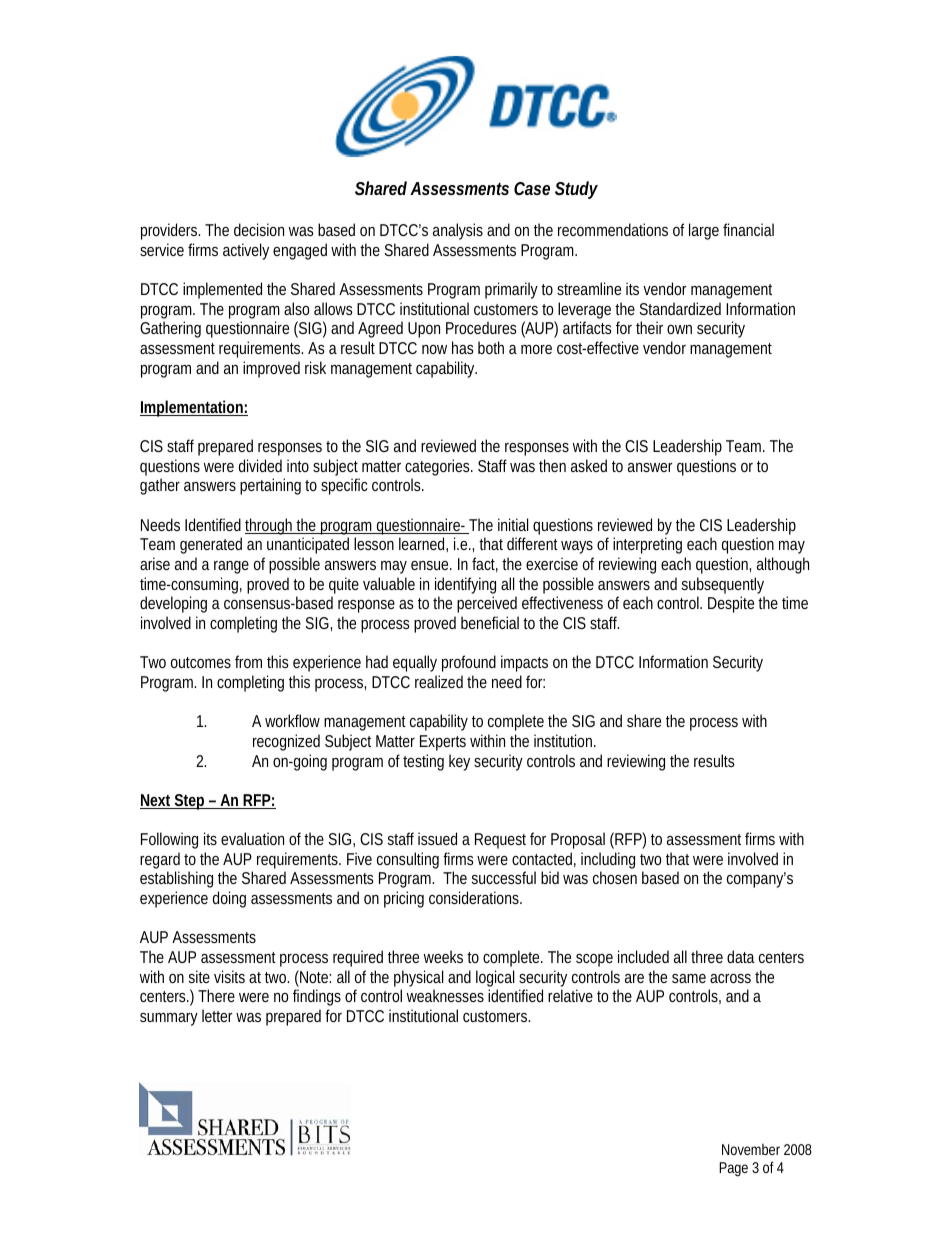 This screenshot has height=1233, width=952. Describe the element at coordinates (469, 663) in the screenshot. I see `profound` at that location.
